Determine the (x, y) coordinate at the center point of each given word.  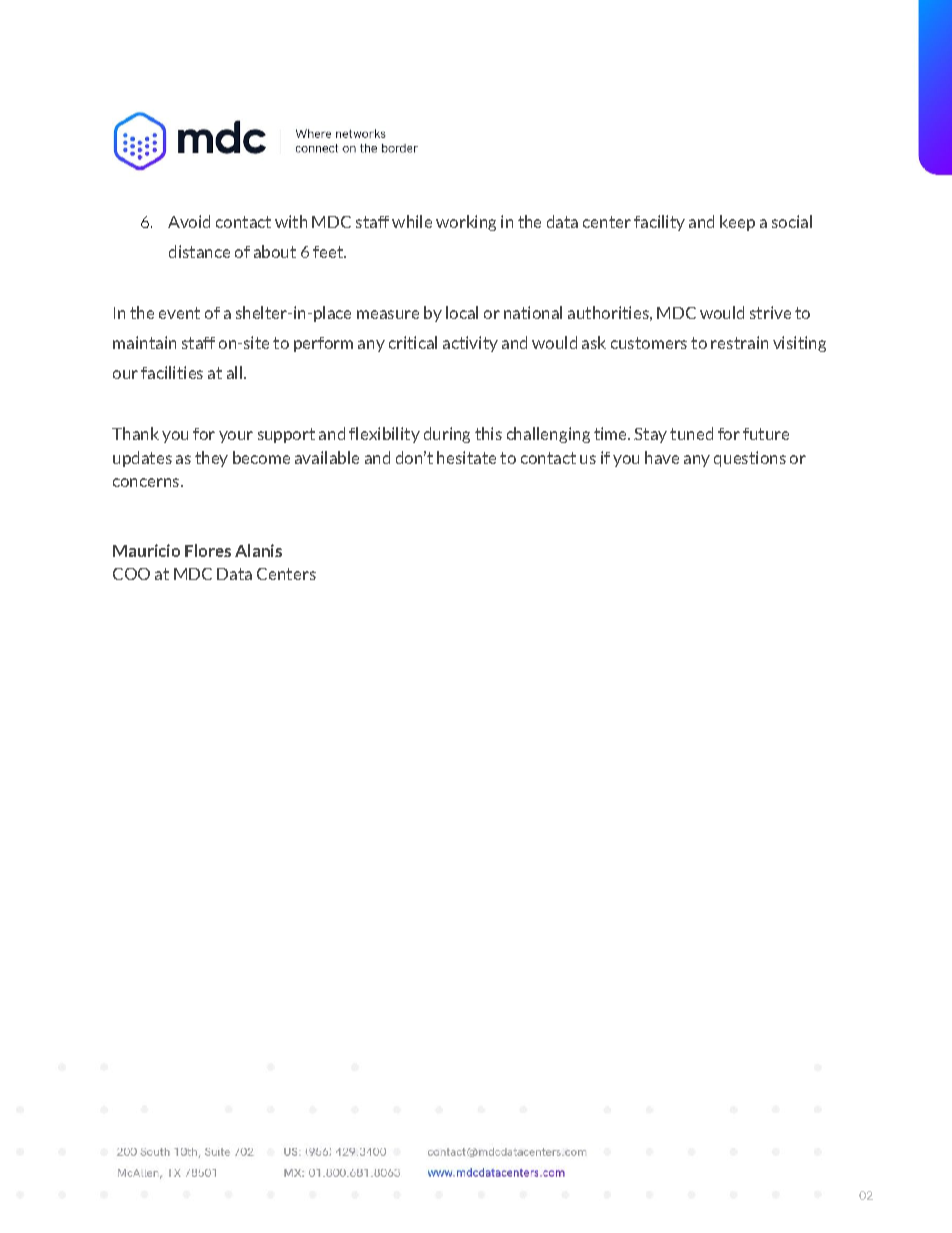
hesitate (466, 457)
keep (737, 223)
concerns (147, 482)
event (179, 313)
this (488, 433)
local (462, 312)
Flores (208, 550)
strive (770, 312)
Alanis (258, 550)
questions (750, 459)
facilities (172, 372)
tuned (691, 433)
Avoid (189, 221)
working (466, 223)
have (662, 457)
